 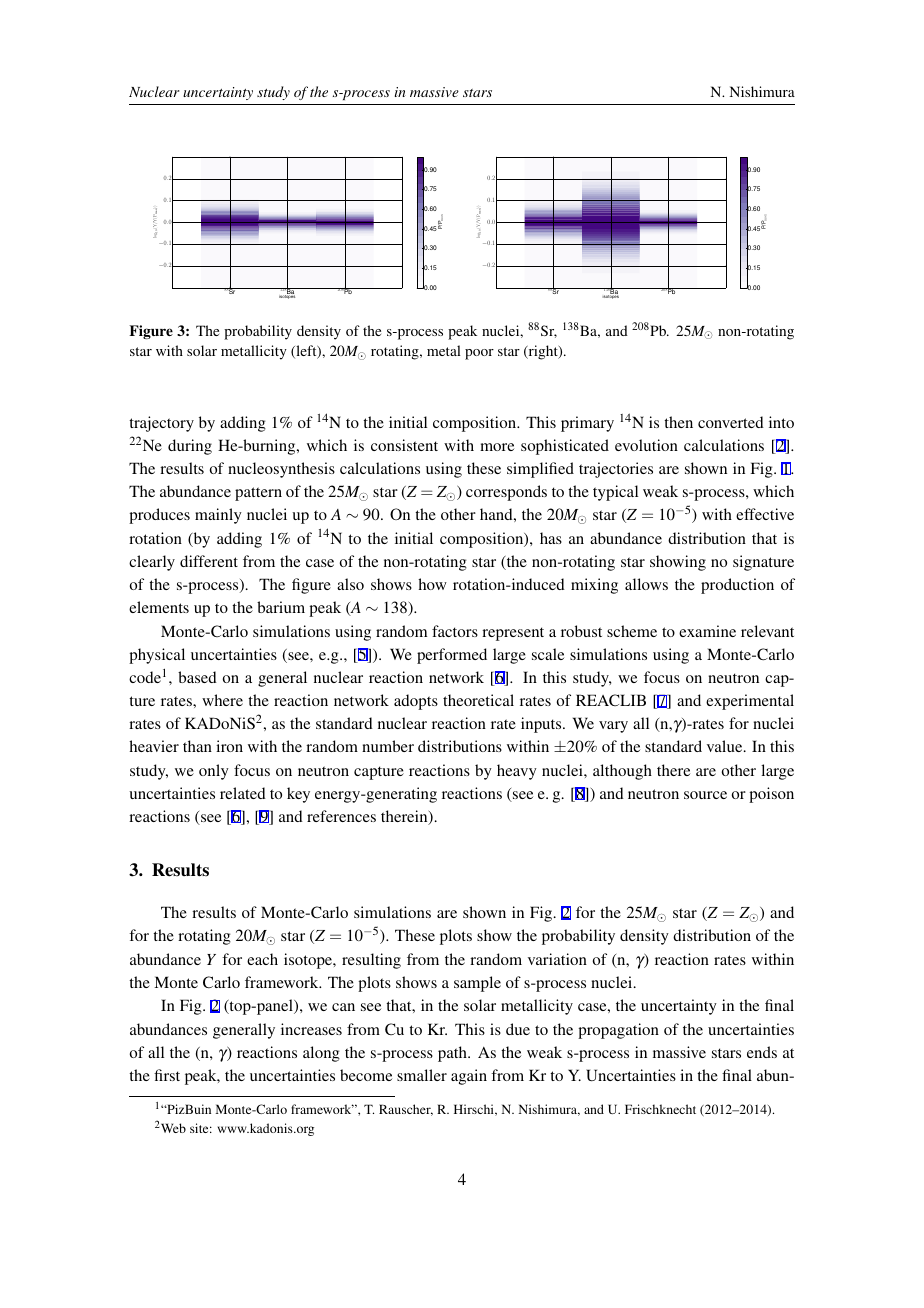 What do you see at coordinates (167, 1075) in the screenshot?
I see `first` at bounding box center [167, 1075].
